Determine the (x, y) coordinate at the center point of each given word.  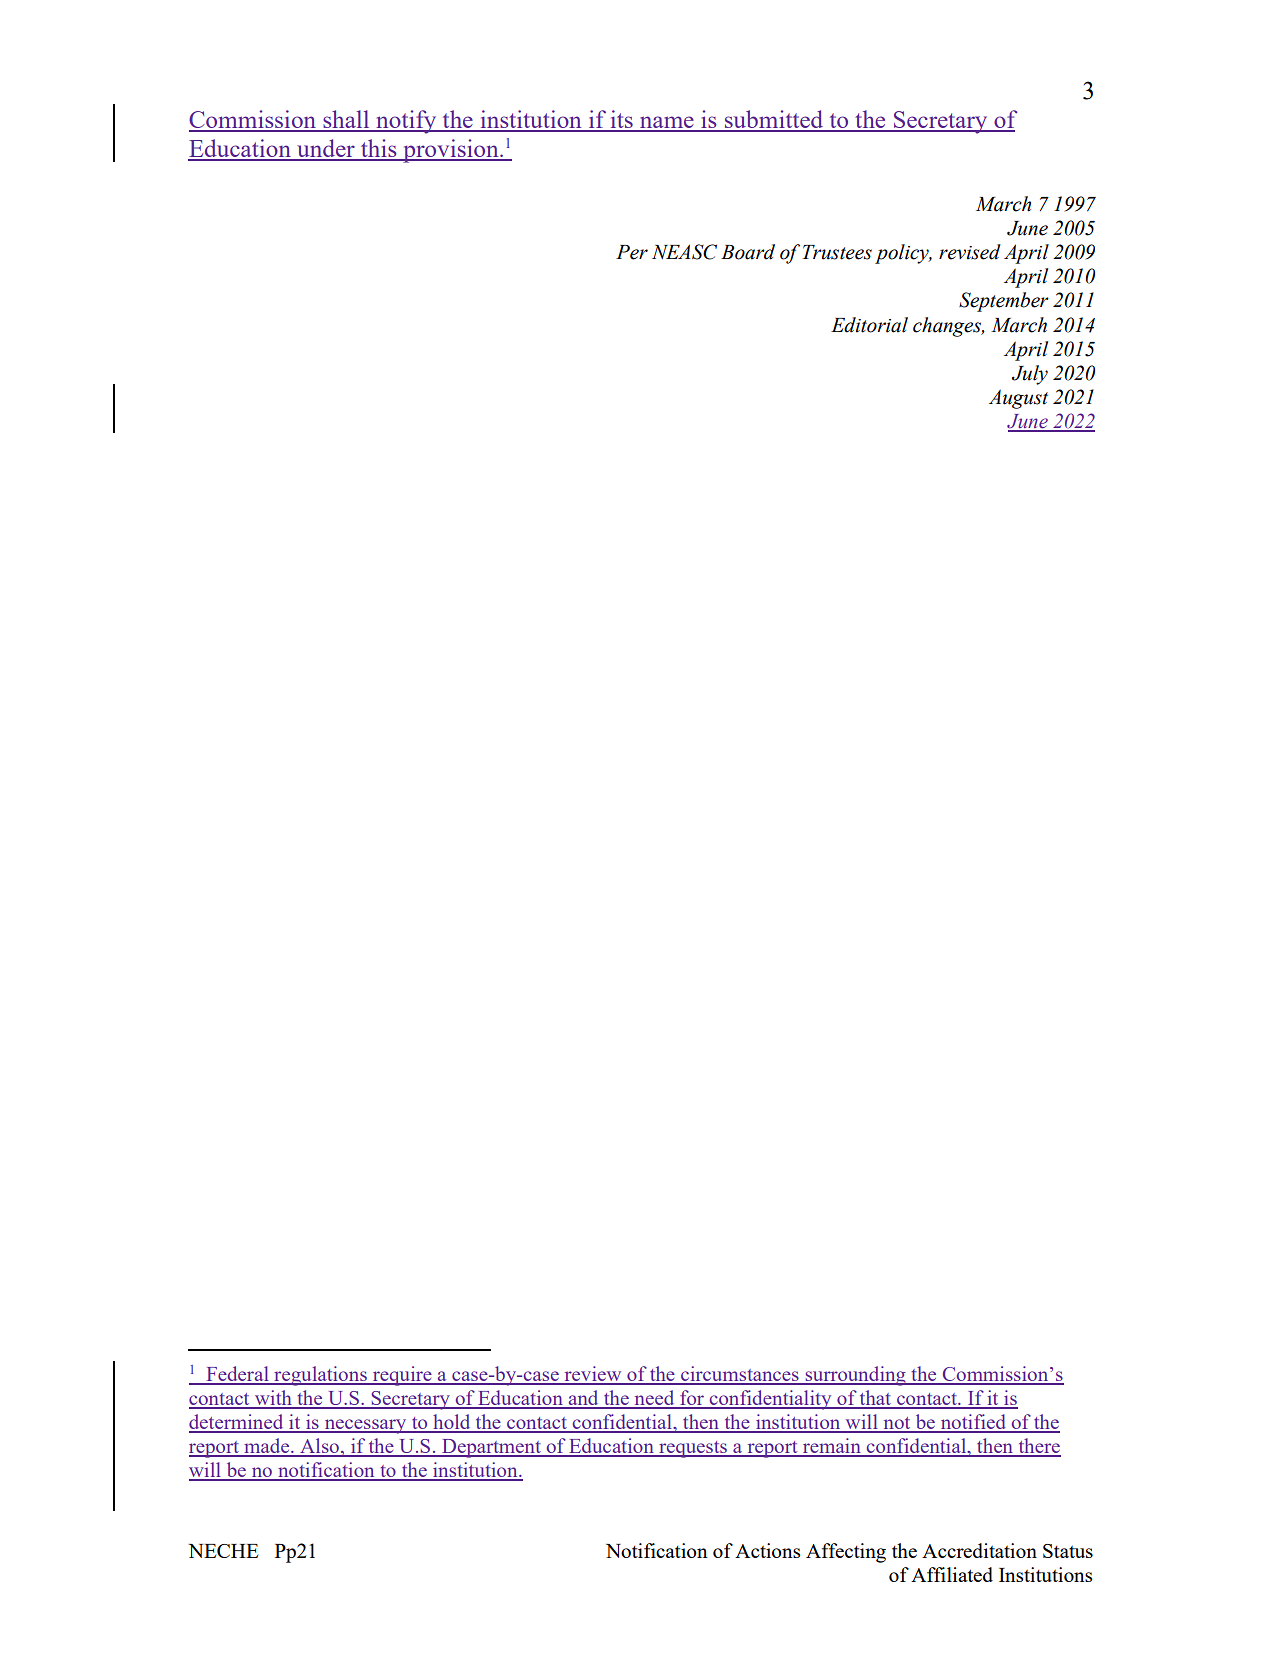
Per (632, 252)
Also (319, 1447)
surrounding (855, 1376)
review (593, 1375)
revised (970, 252)
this (379, 149)
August (1018, 399)
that (876, 1399)
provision (451, 151)
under (326, 149)
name (667, 123)
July (1030, 375)
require (402, 1376)
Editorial (869, 325)
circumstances (740, 1375)
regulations (320, 1376)
